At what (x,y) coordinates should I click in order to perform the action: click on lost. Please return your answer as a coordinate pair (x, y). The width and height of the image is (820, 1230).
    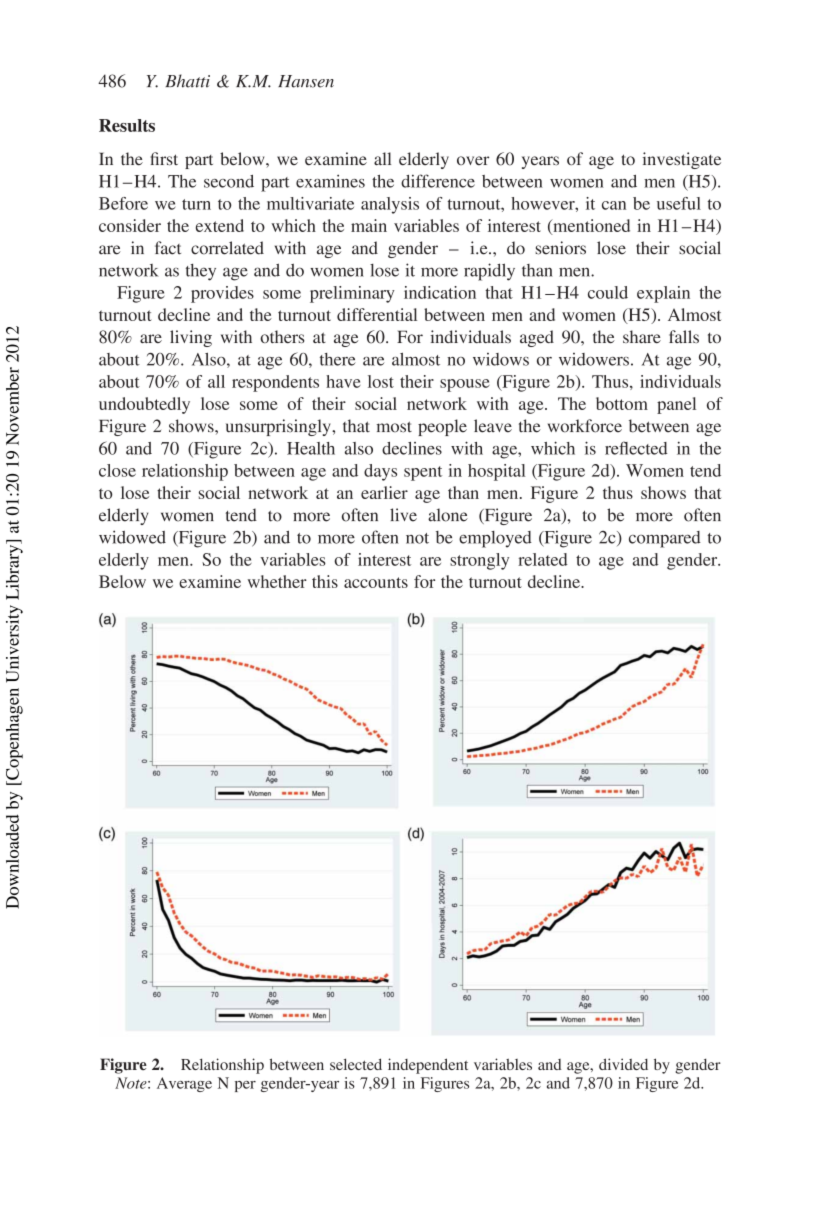
    Looking at the image, I should click on (381, 381).
